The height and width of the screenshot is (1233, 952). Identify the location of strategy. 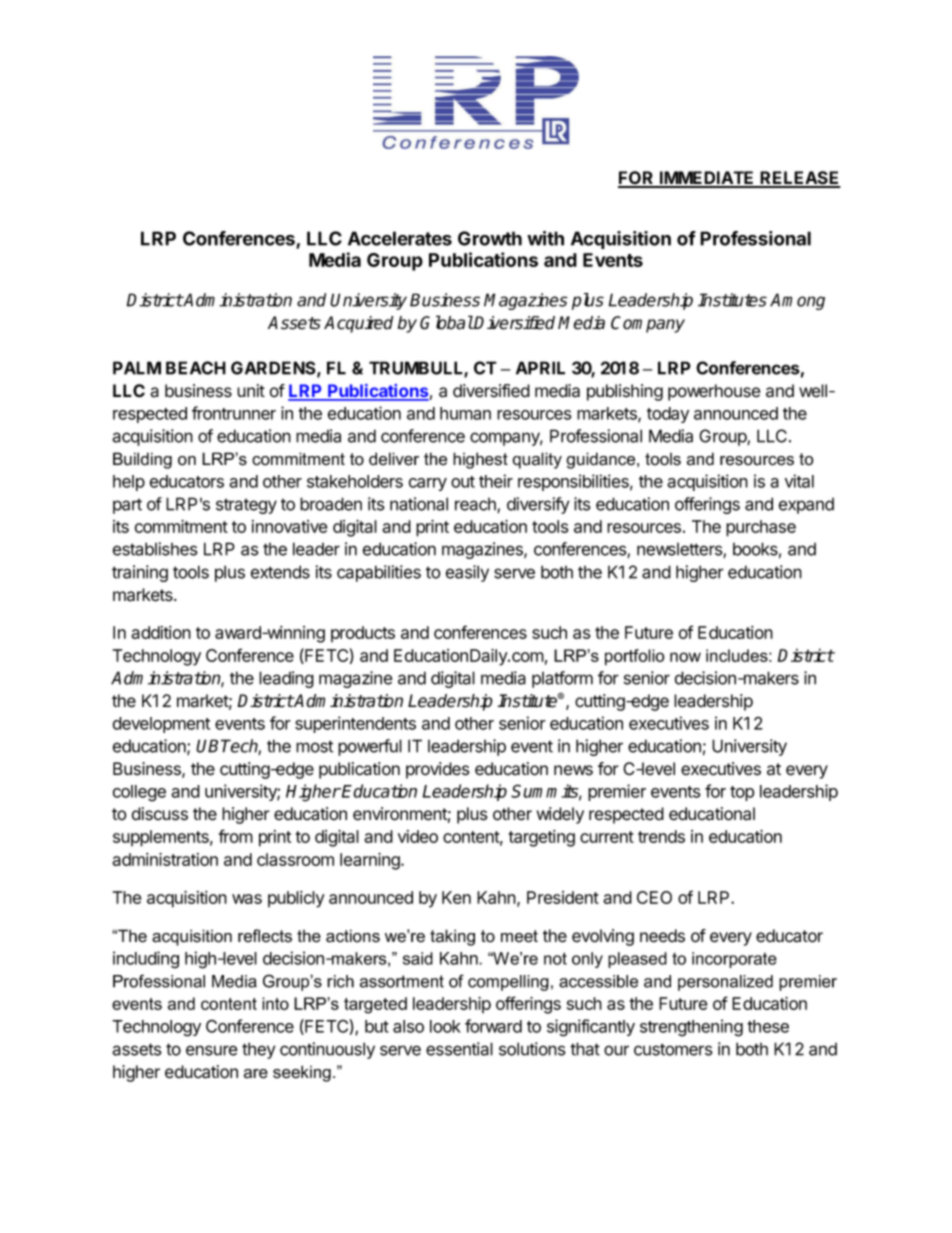
(246, 506).
